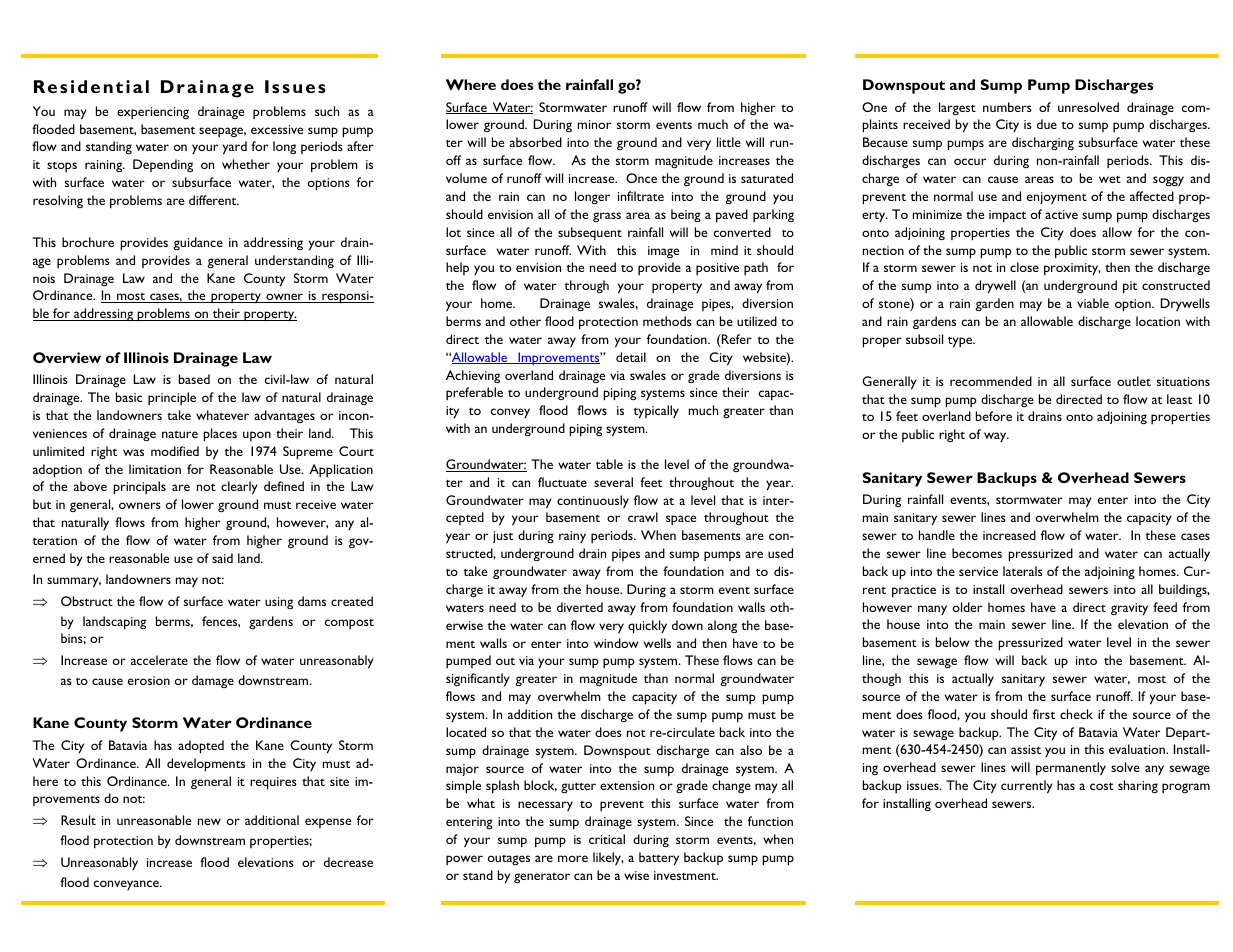 The height and width of the image is (952, 1233). Describe the element at coordinates (1102, 786) in the image. I see `cost` at that location.
